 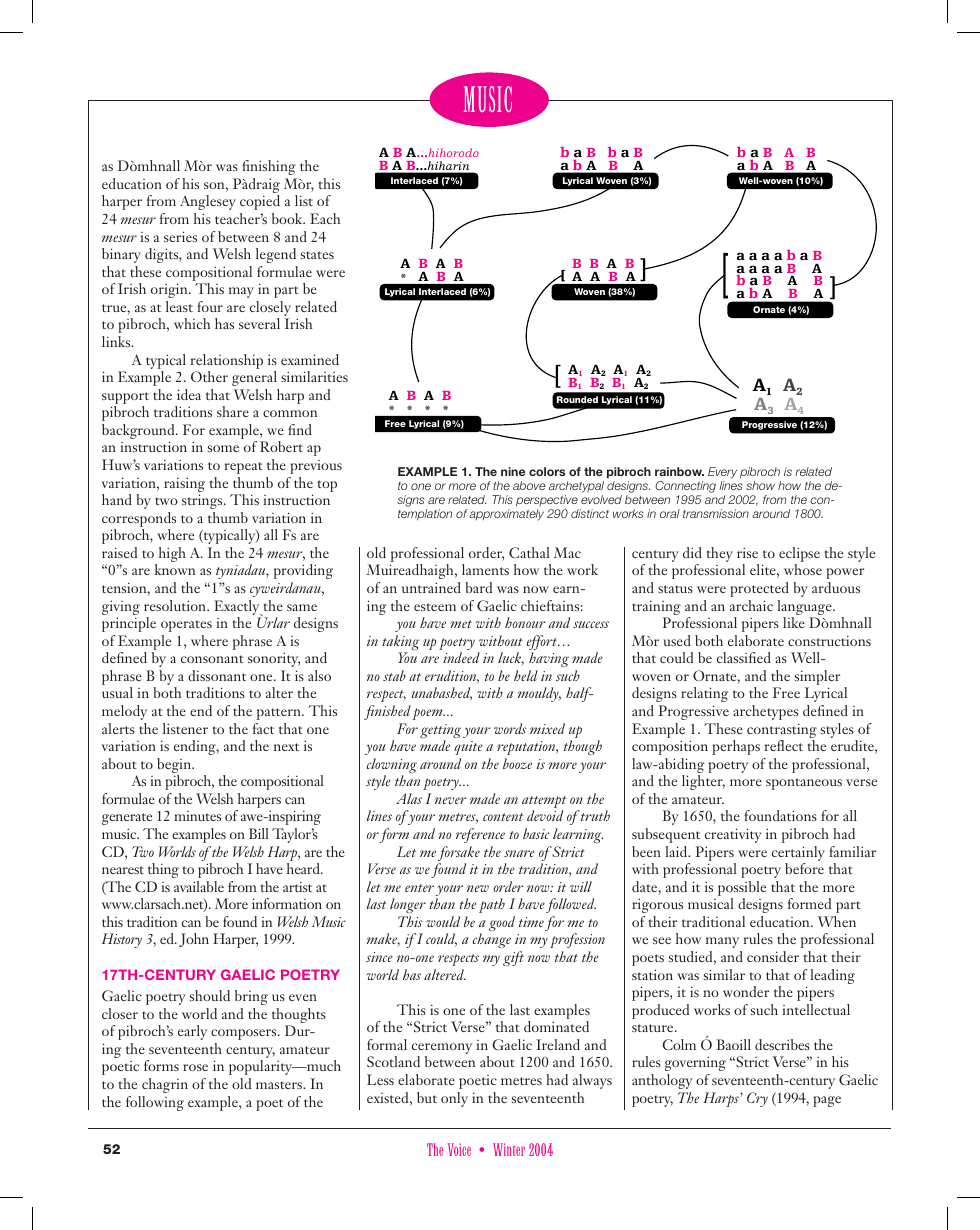 I want to click on available, so click(x=199, y=886).
